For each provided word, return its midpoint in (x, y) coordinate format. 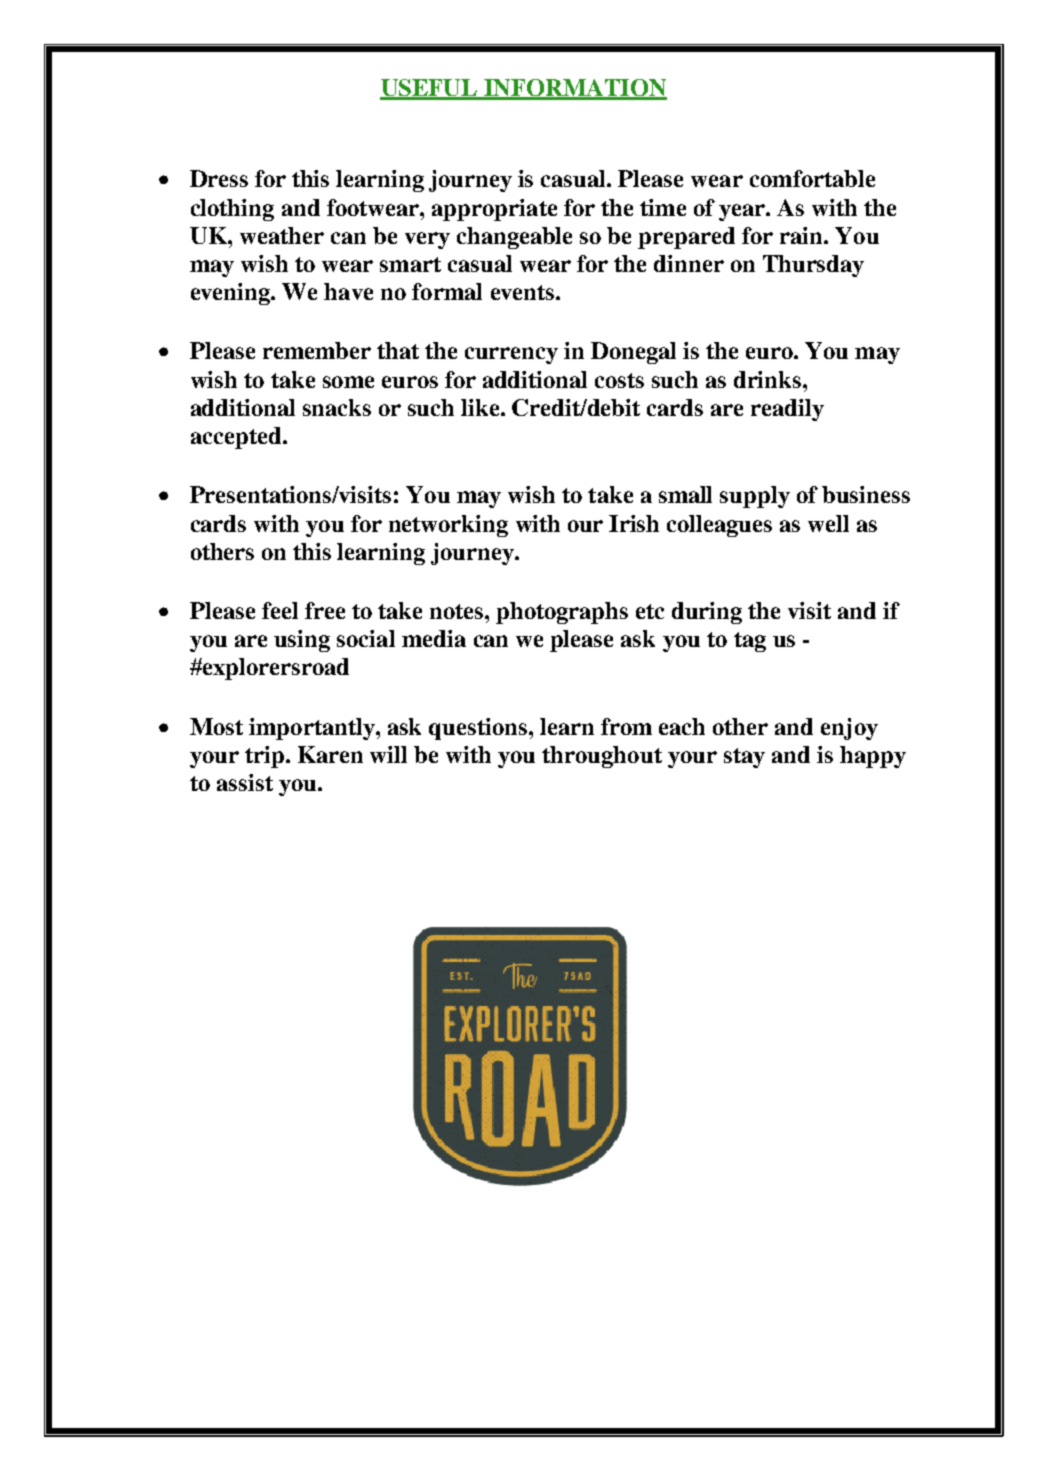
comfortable (812, 178)
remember (317, 350)
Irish (634, 523)
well (828, 523)
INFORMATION (574, 89)
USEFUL (430, 89)
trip (266, 757)
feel (280, 610)
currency (511, 355)
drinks (769, 379)
